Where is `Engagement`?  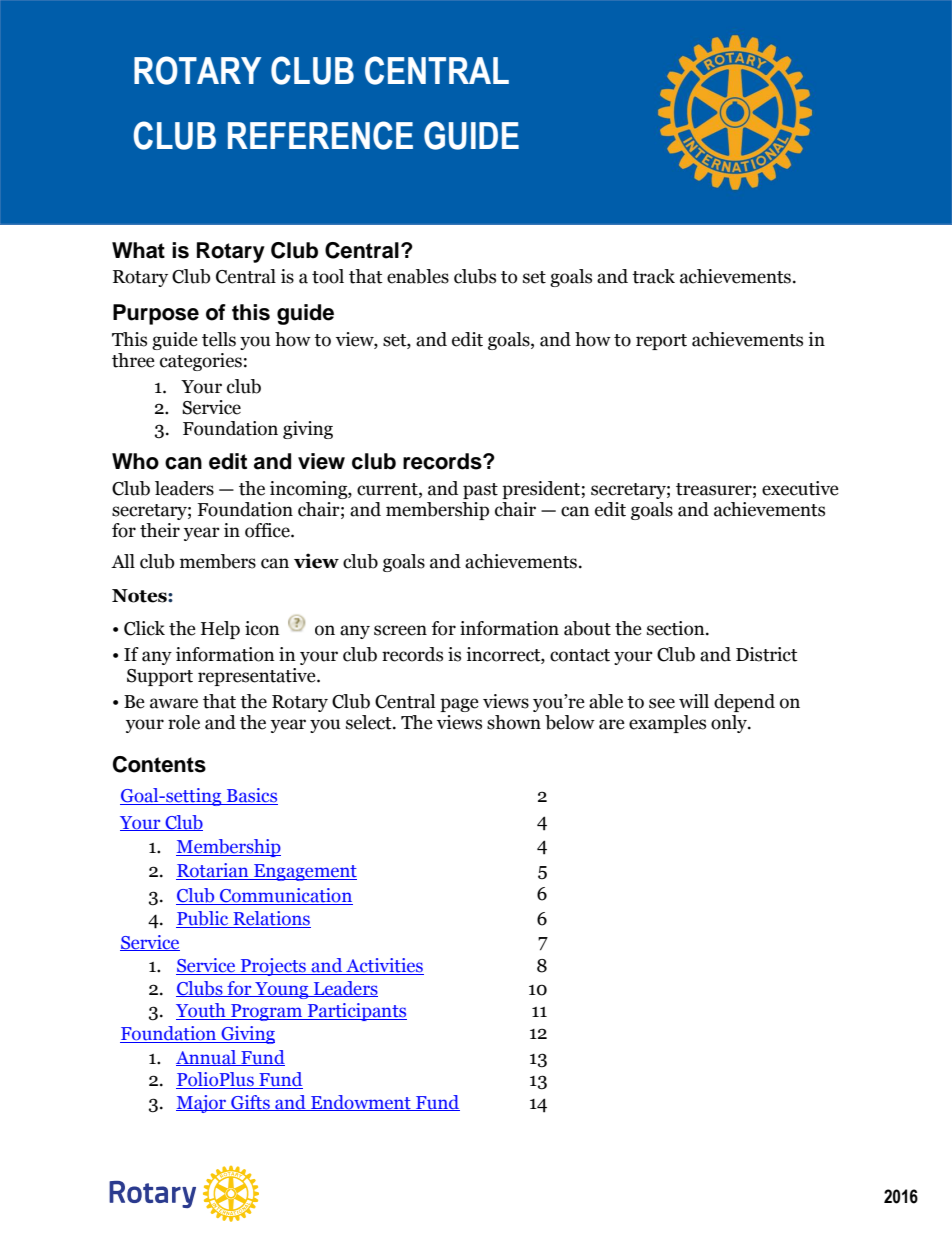 Engagement is located at coordinates (304, 872).
